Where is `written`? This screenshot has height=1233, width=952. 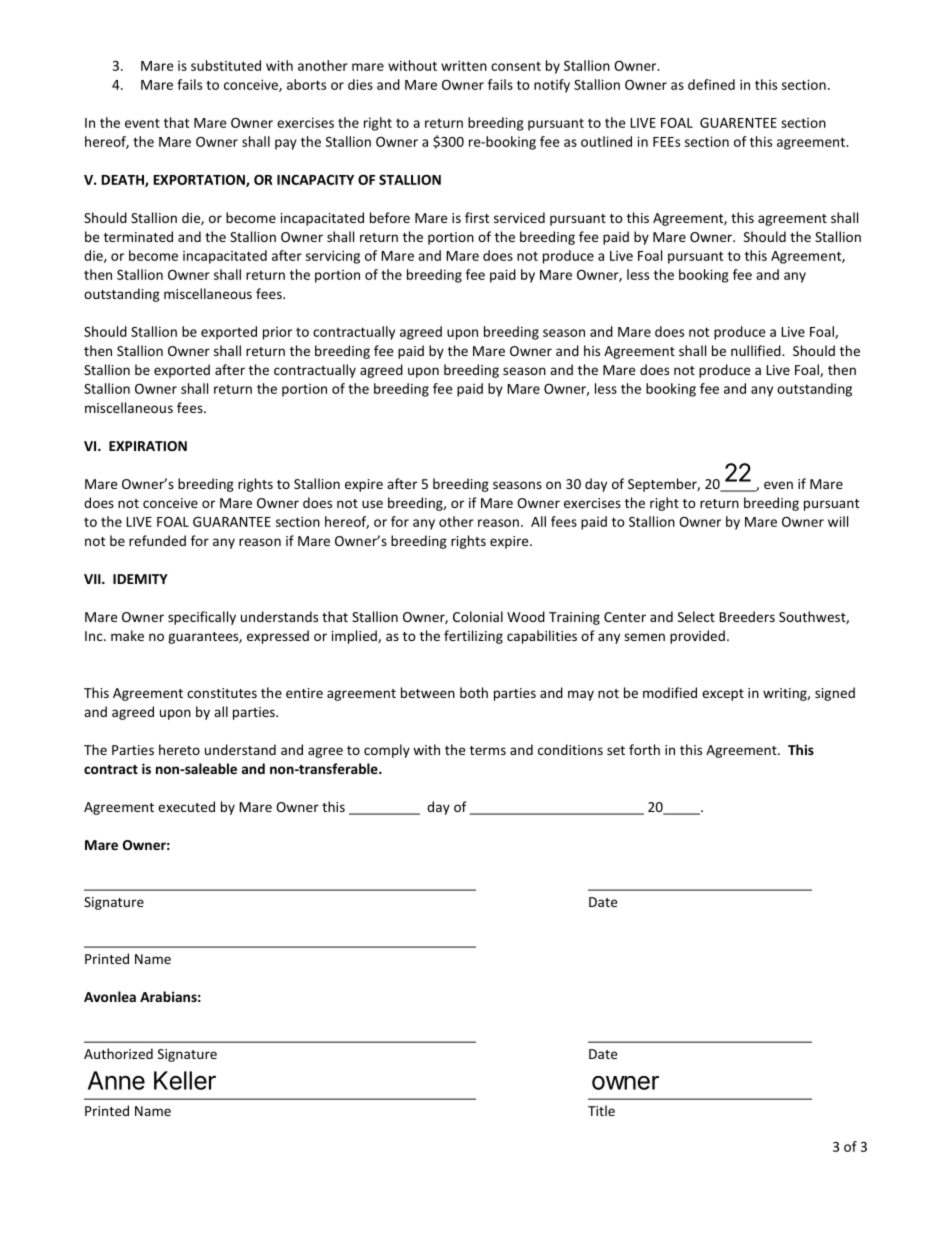
written is located at coordinates (464, 65).
